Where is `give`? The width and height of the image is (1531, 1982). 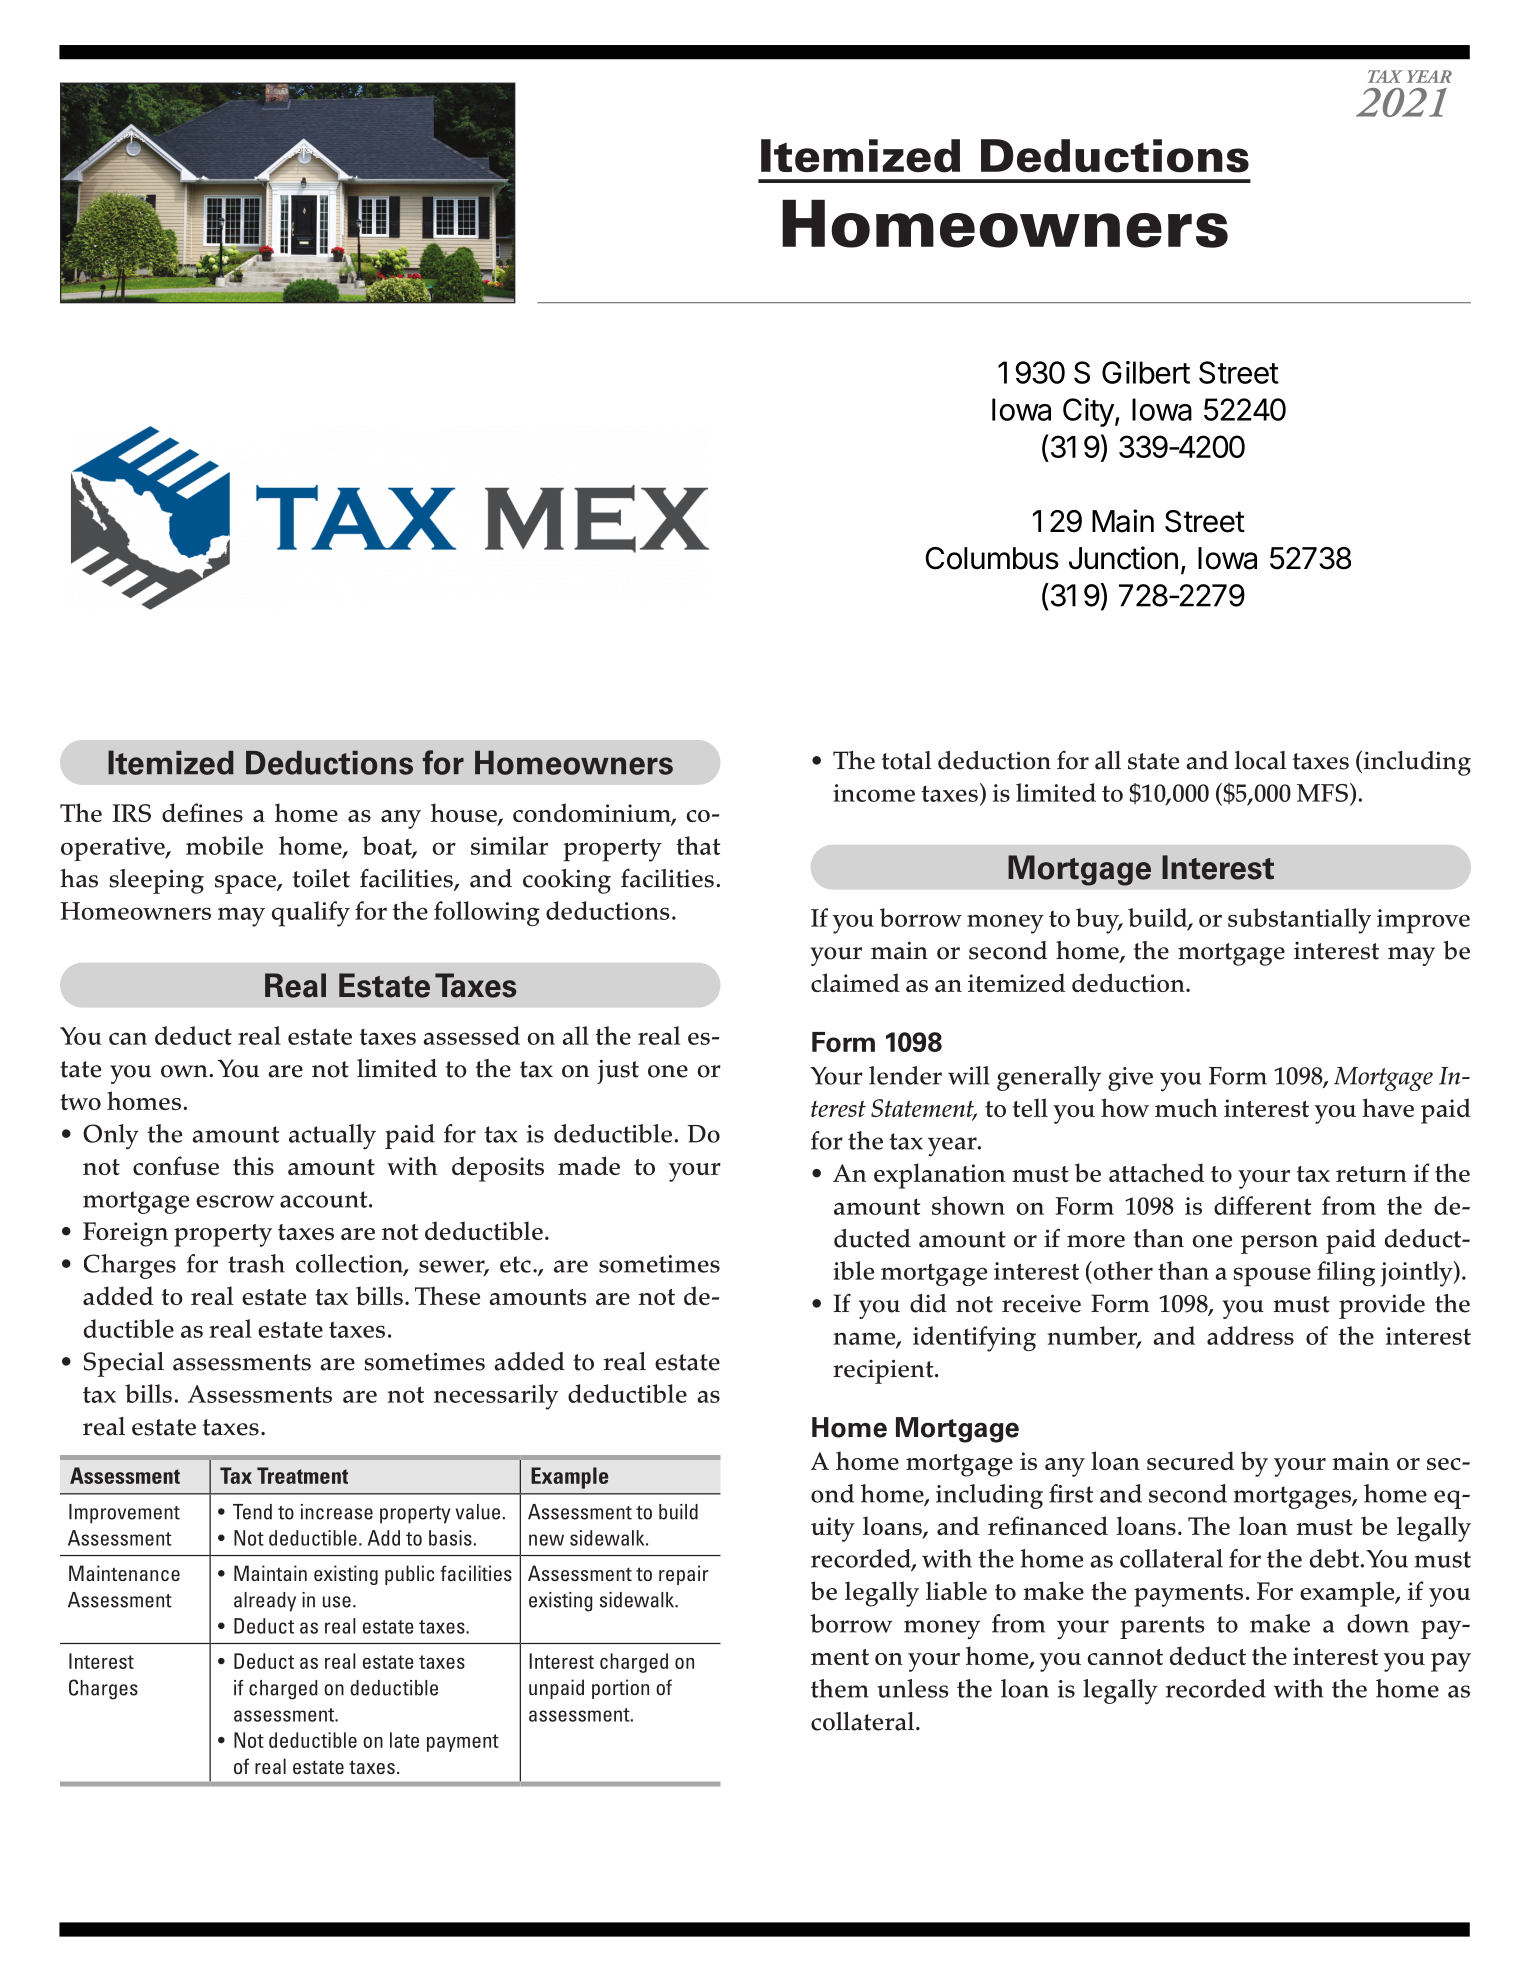
give is located at coordinates (1130, 1079).
